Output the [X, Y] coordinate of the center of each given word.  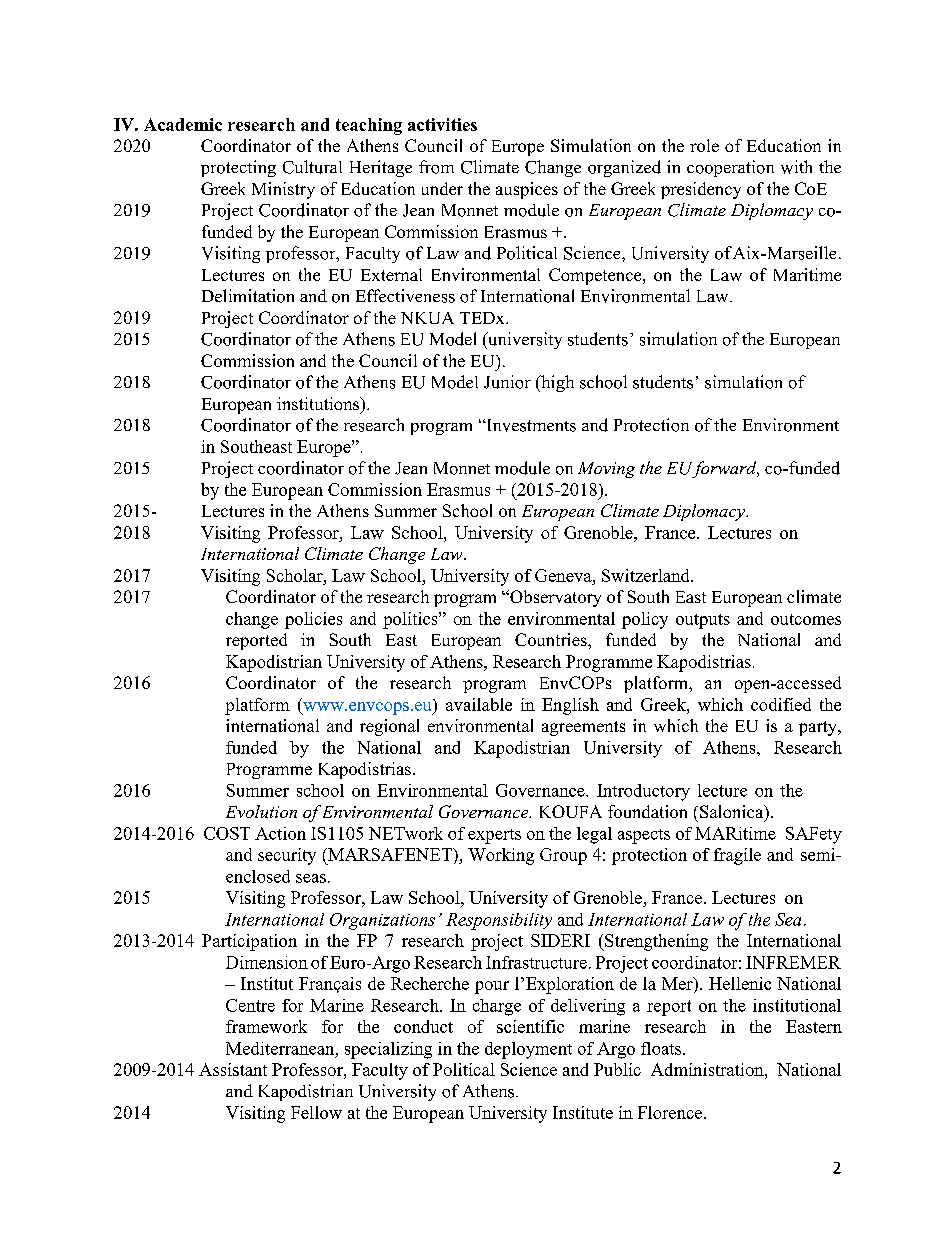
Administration [708, 1069]
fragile [737, 856]
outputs [703, 621]
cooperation [730, 168]
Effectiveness [405, 296]
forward [724, 469]
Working [501, 856]
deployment [528, 1050]
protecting [238, 168]
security [287, 856]
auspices [527, 190]
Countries [552, 639]
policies [313, 620]
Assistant [233, 1069]
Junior [507, 382]
